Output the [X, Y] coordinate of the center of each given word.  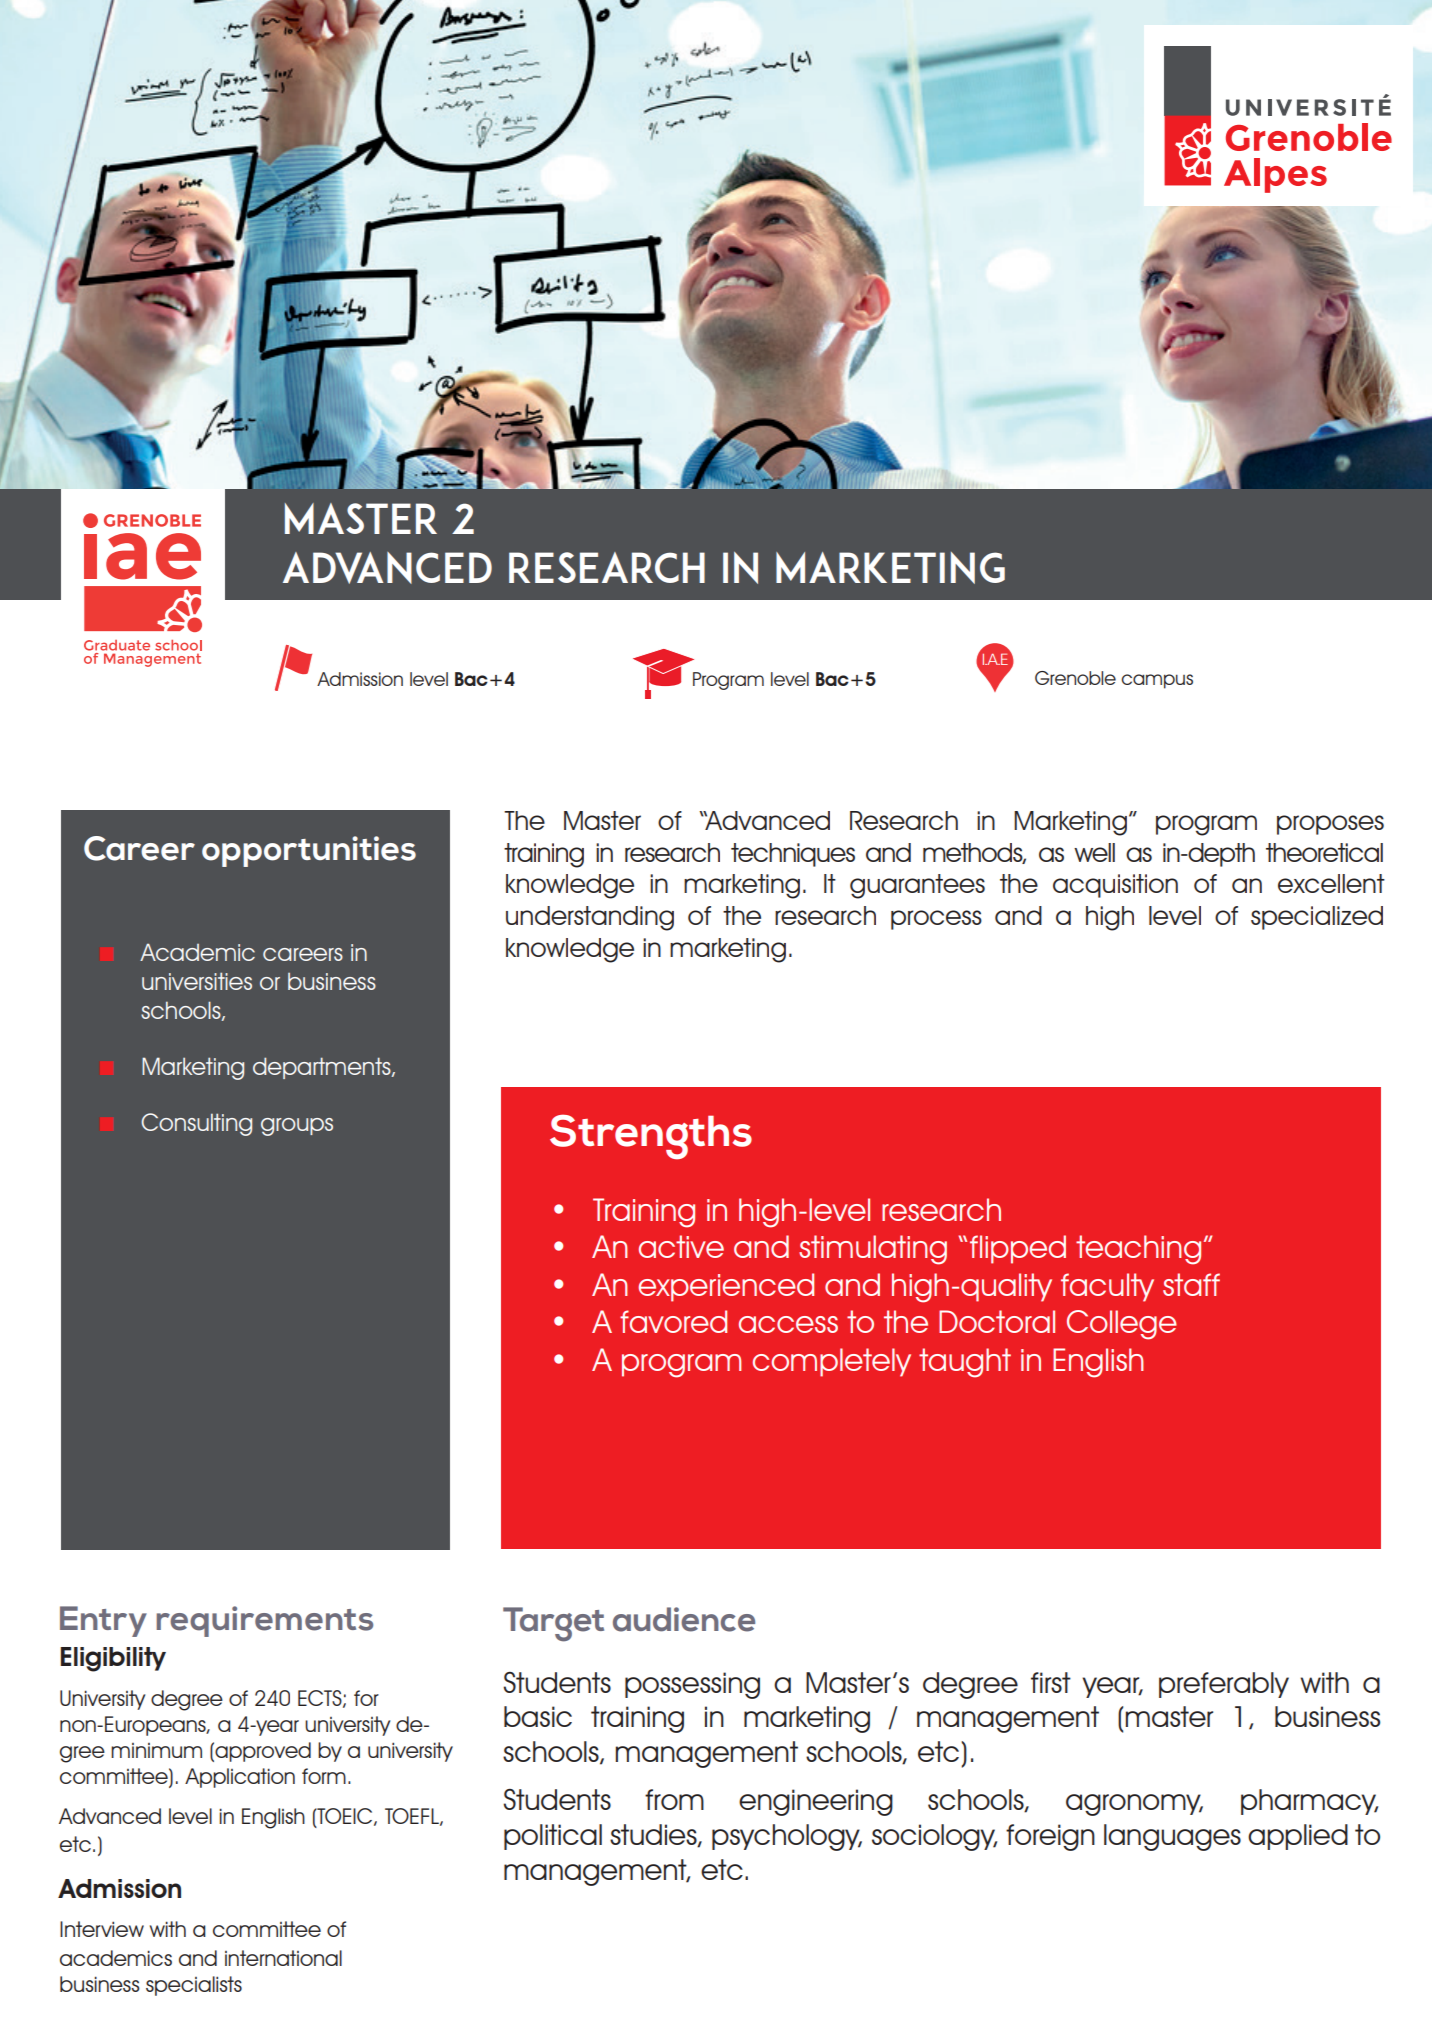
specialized [1317, 918]
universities [197, 981]
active [681, 1246]
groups [297, 1127]
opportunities [309, 851]
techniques [793, 855]
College [1122, 1325]
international [283, 1958]
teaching [1138, 1250]
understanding [590, 918]
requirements [264, 1621]
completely [832, 1362]
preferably [1224, 1685]
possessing [692, 1685]
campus [1157, 681]
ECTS [321, 1699]
